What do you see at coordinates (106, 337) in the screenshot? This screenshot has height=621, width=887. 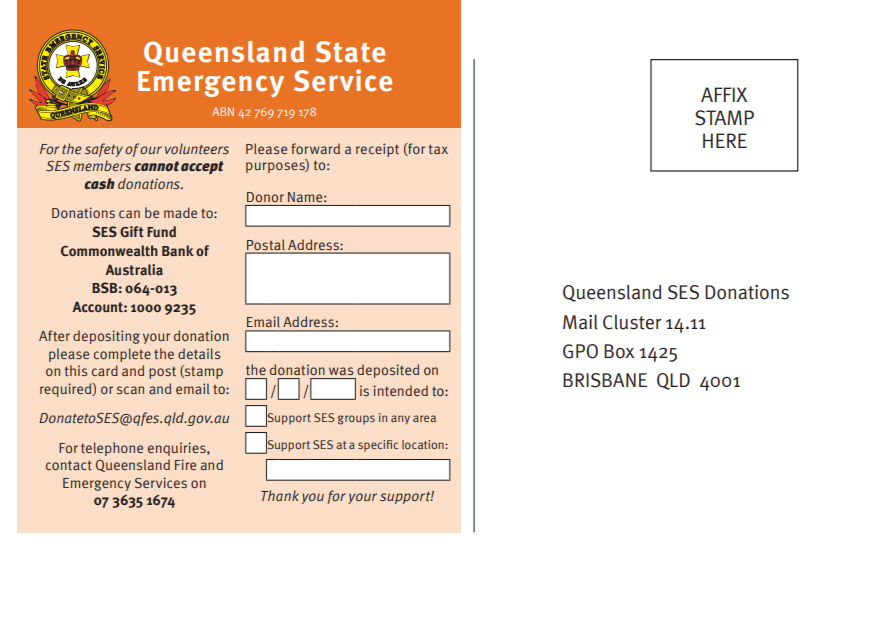 I see `depositing` at bounding box center [106, 337].
